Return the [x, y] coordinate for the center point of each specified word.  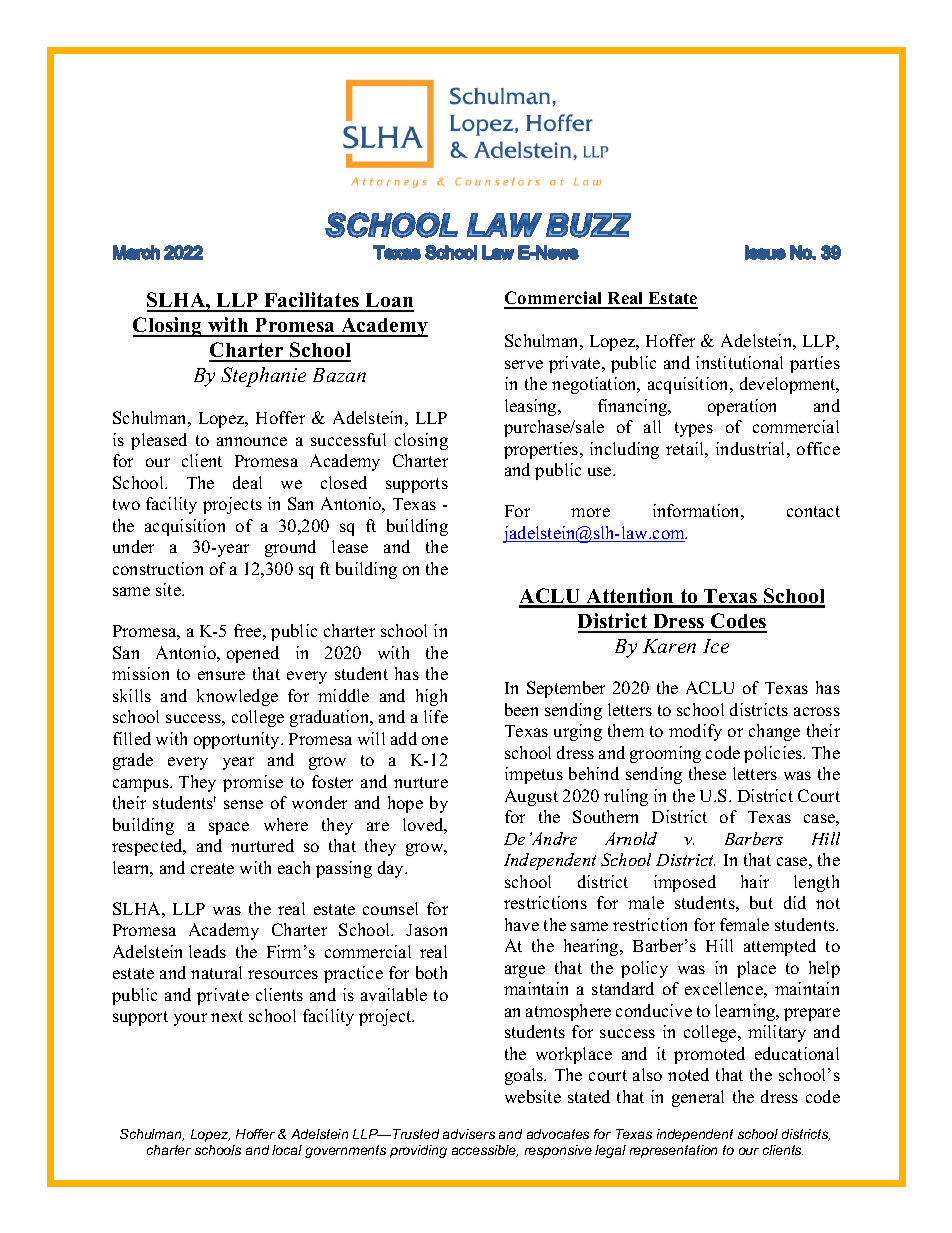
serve [524, 364]
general [698, 1098]
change [774, 732]
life [436, 716]
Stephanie [263, 377]
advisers [469, 1134]
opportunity [238, 740]
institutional [739, 362]
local [287, 1150]
